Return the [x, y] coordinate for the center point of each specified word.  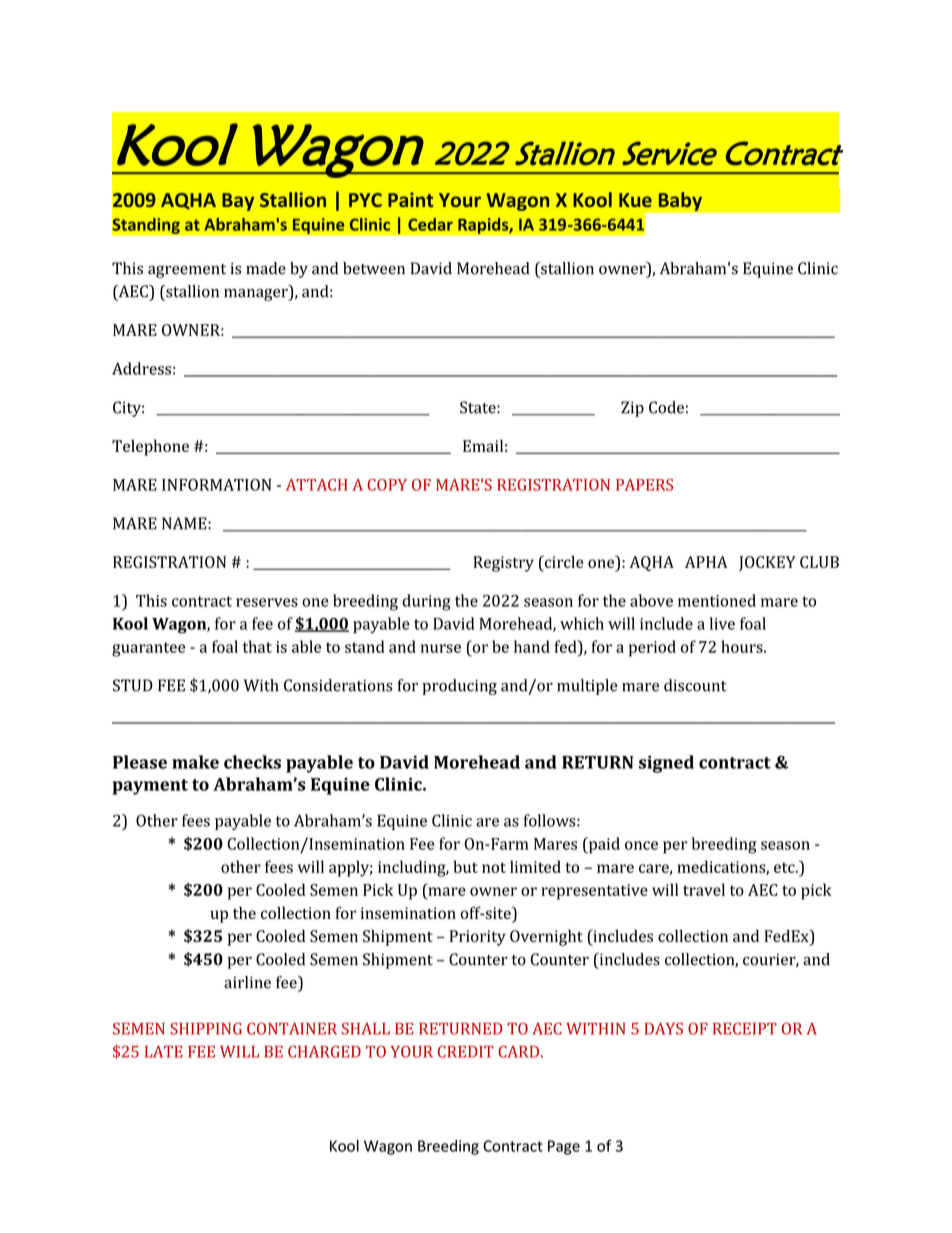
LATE [164, 1052]
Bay [238, 202]
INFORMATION [216, 485]
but [465, 866]
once [641, 845]
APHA [706, 562]
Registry [503, 564]
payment [150, 787]
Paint [410, 199]
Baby [680, 201]
